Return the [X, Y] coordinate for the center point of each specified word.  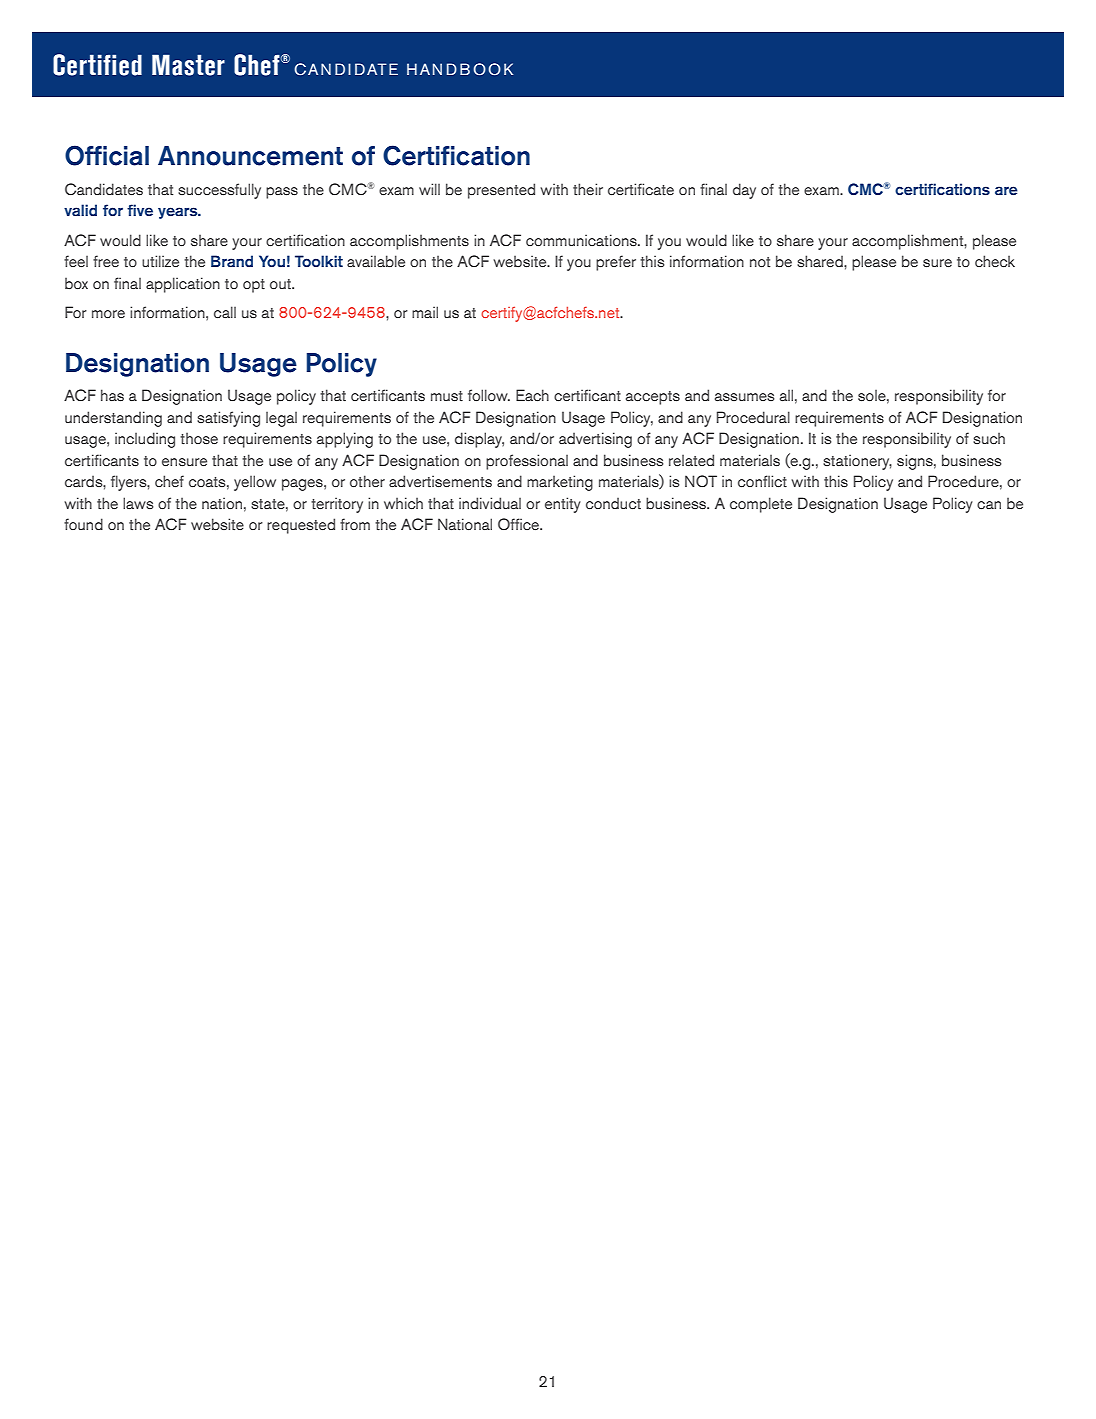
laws [138, 503]
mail [425, 312]
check [995, 261]
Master [188, 65]
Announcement [250, 156]
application [183, 285]
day [744, 191]
